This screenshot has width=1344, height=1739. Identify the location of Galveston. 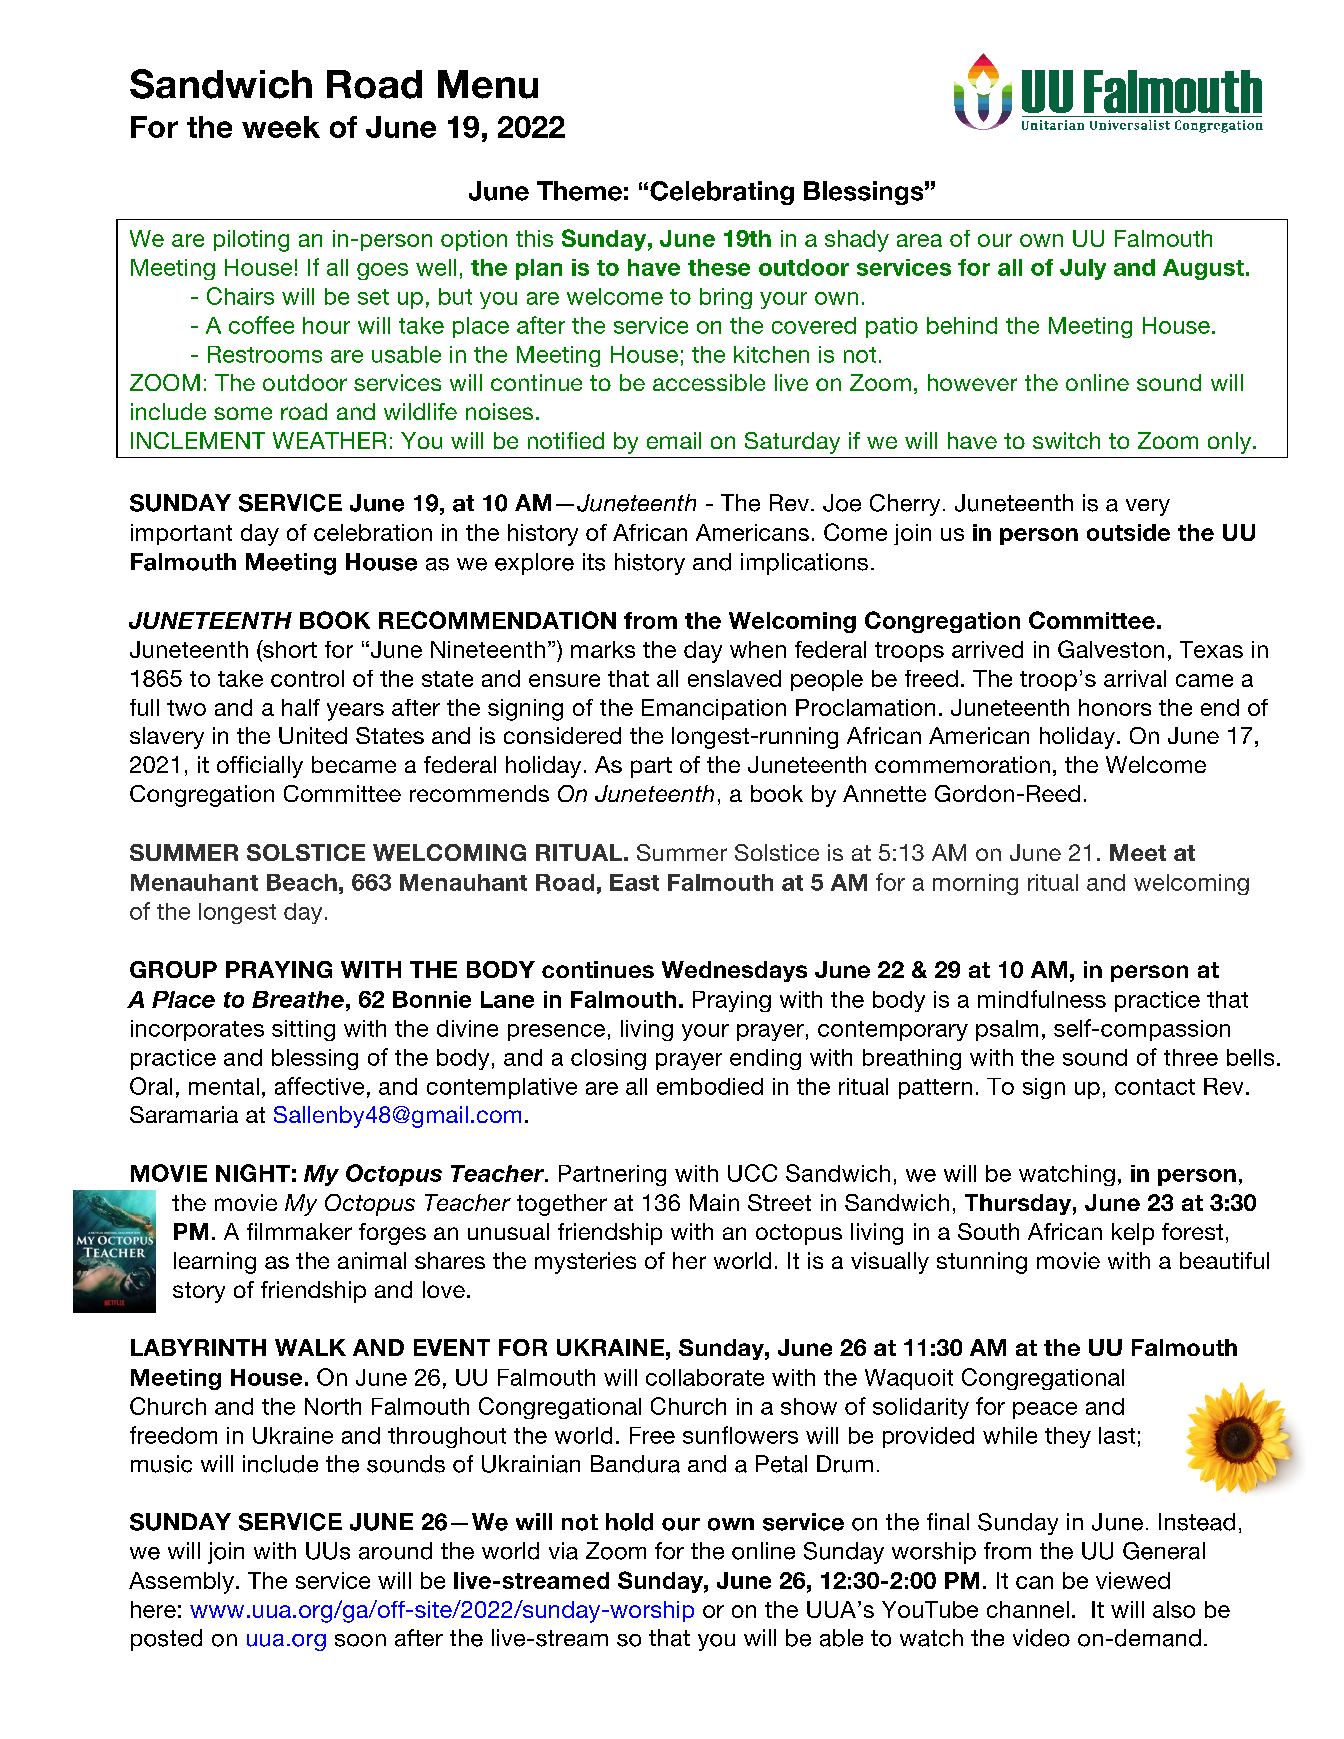
(1111, 649).
